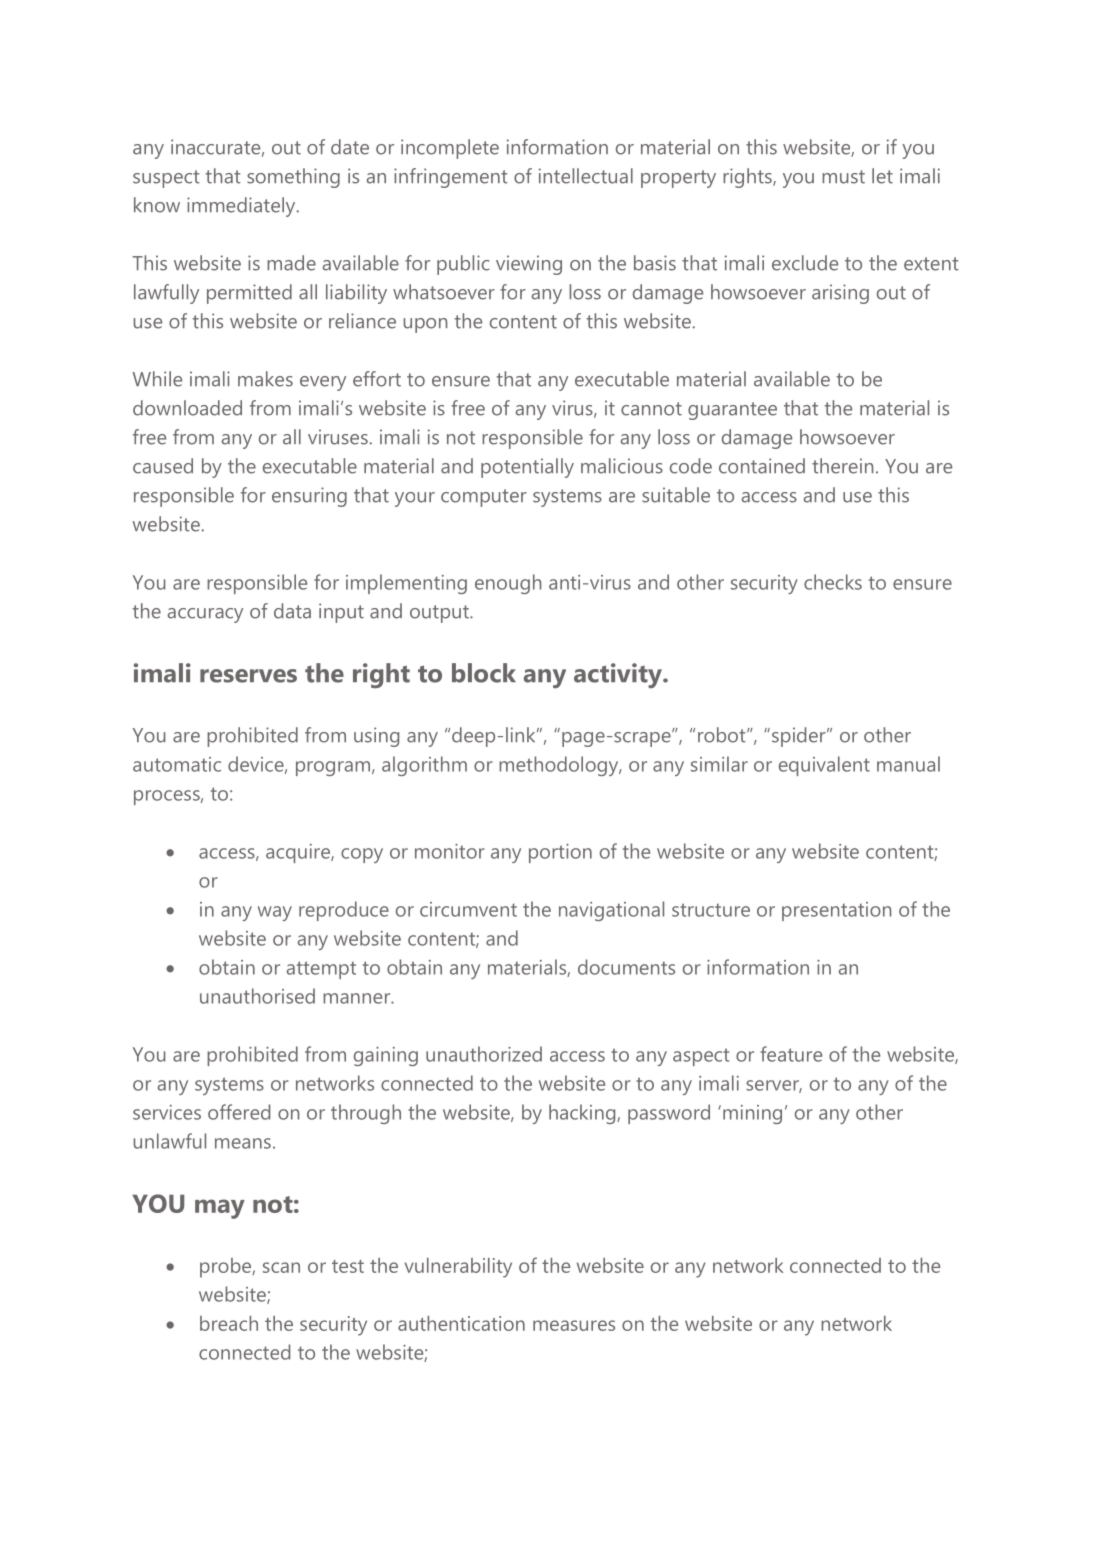  Describe the element at coordinates (586, 176) in the document. I see `intellectual` at that location.
